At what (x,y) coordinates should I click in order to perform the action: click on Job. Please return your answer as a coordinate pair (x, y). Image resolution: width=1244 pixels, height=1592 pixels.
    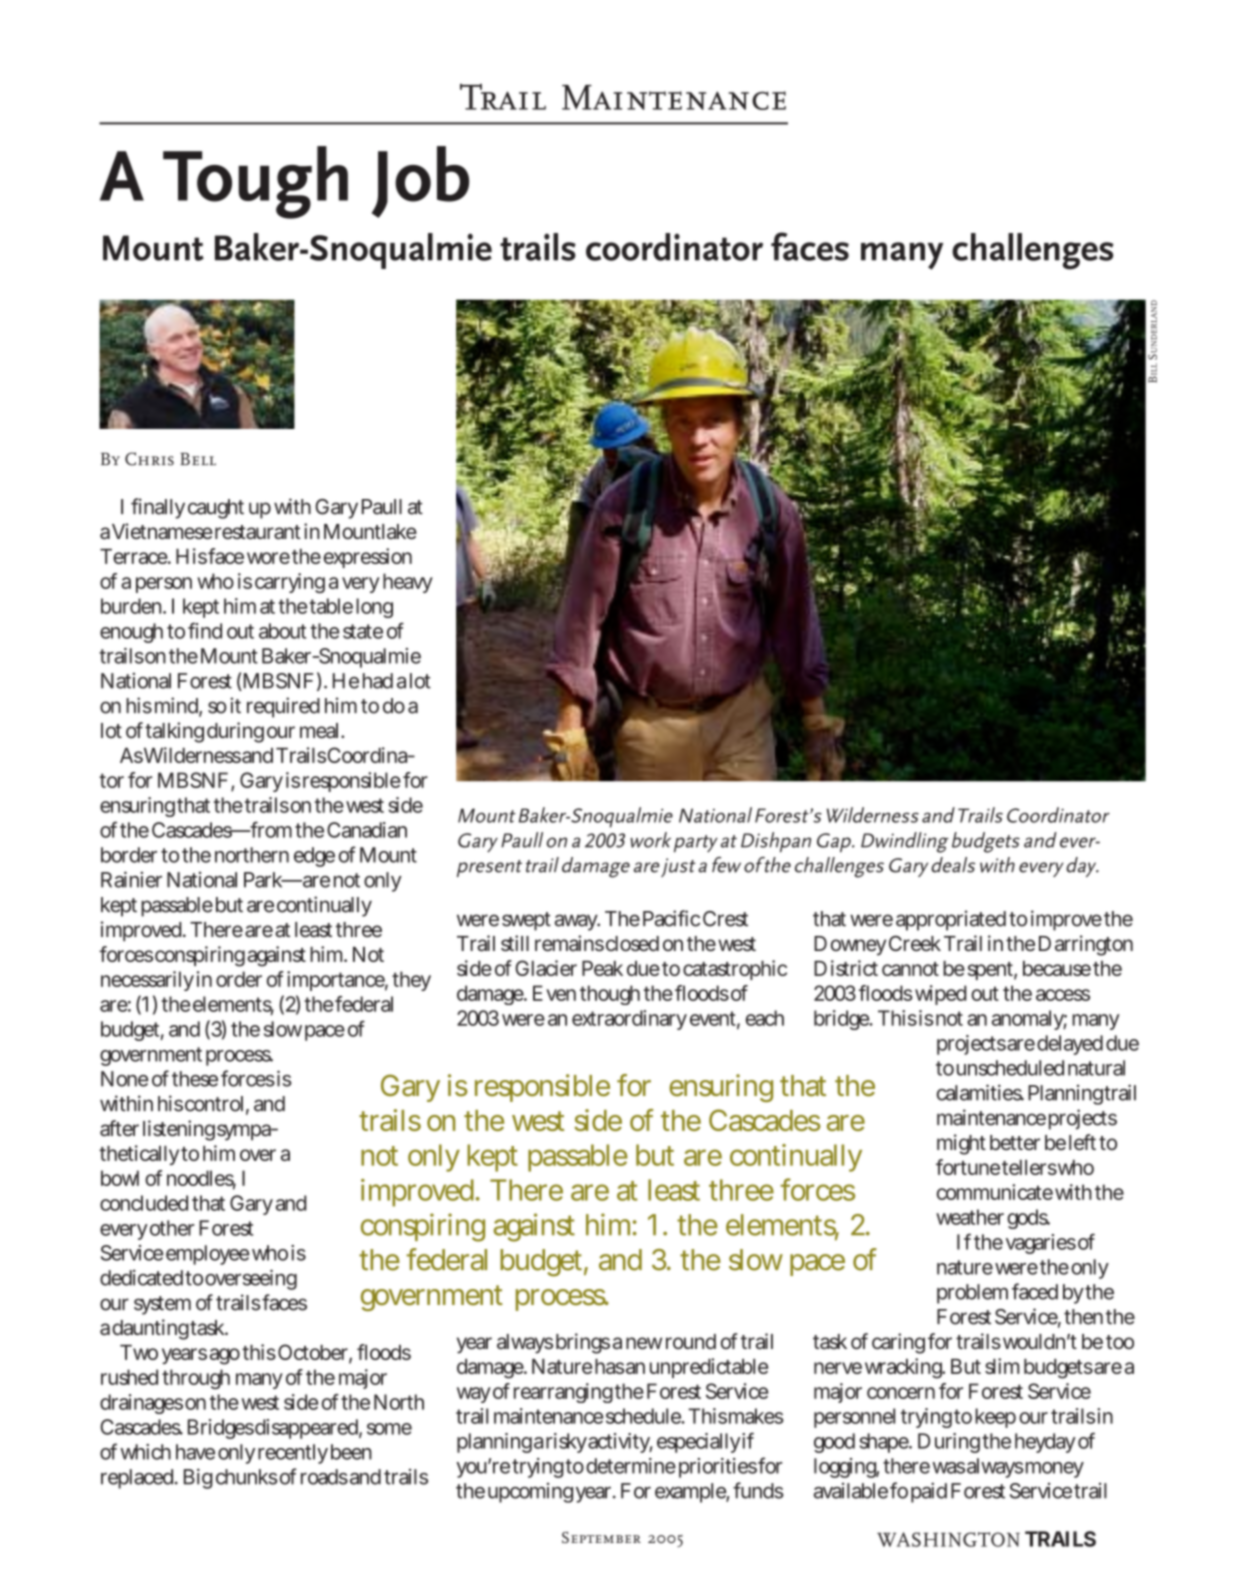
    Looking at the image, I should click on (420, 182).
